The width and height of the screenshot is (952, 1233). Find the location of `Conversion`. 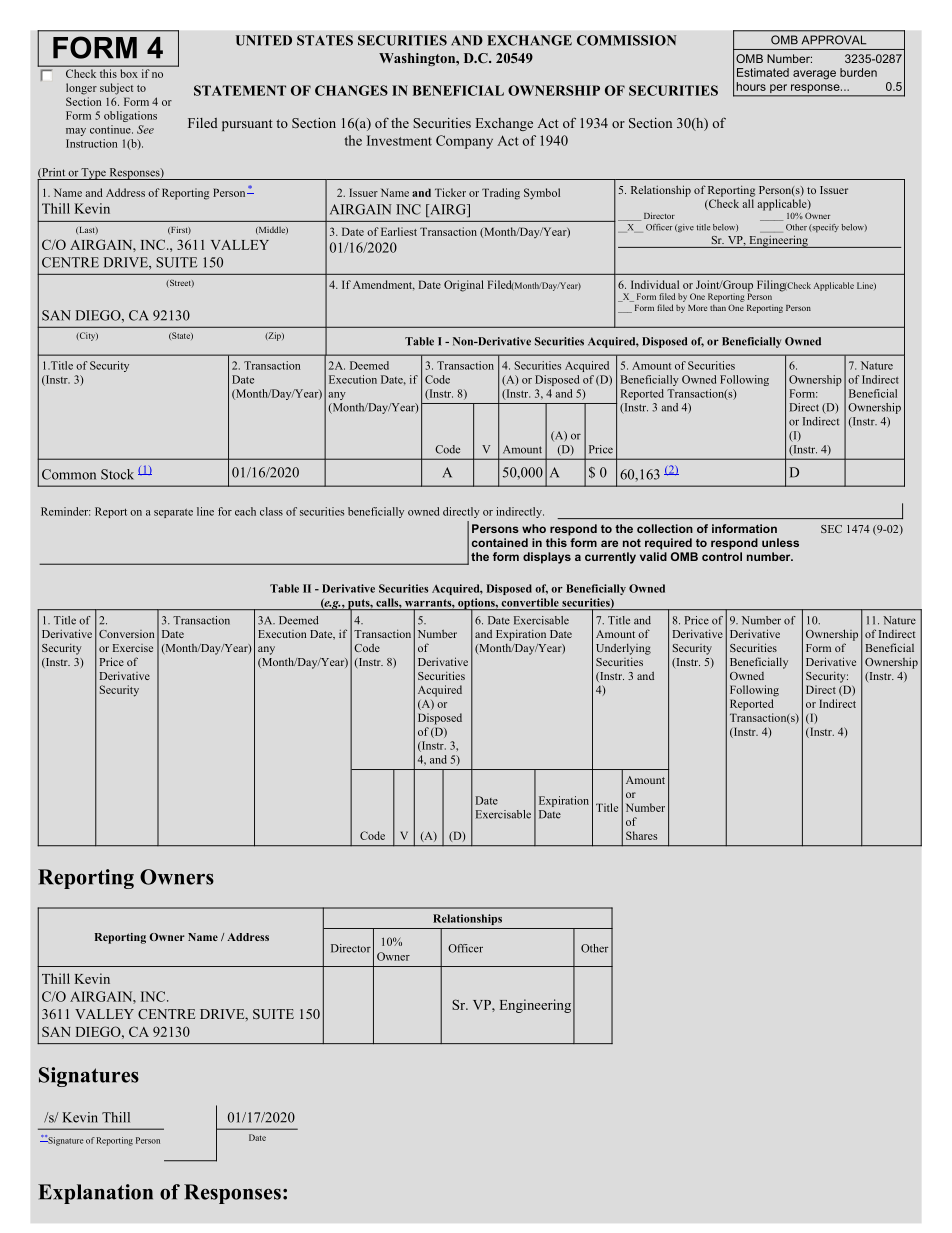

Conversion is located at coordinates (126, 634).
